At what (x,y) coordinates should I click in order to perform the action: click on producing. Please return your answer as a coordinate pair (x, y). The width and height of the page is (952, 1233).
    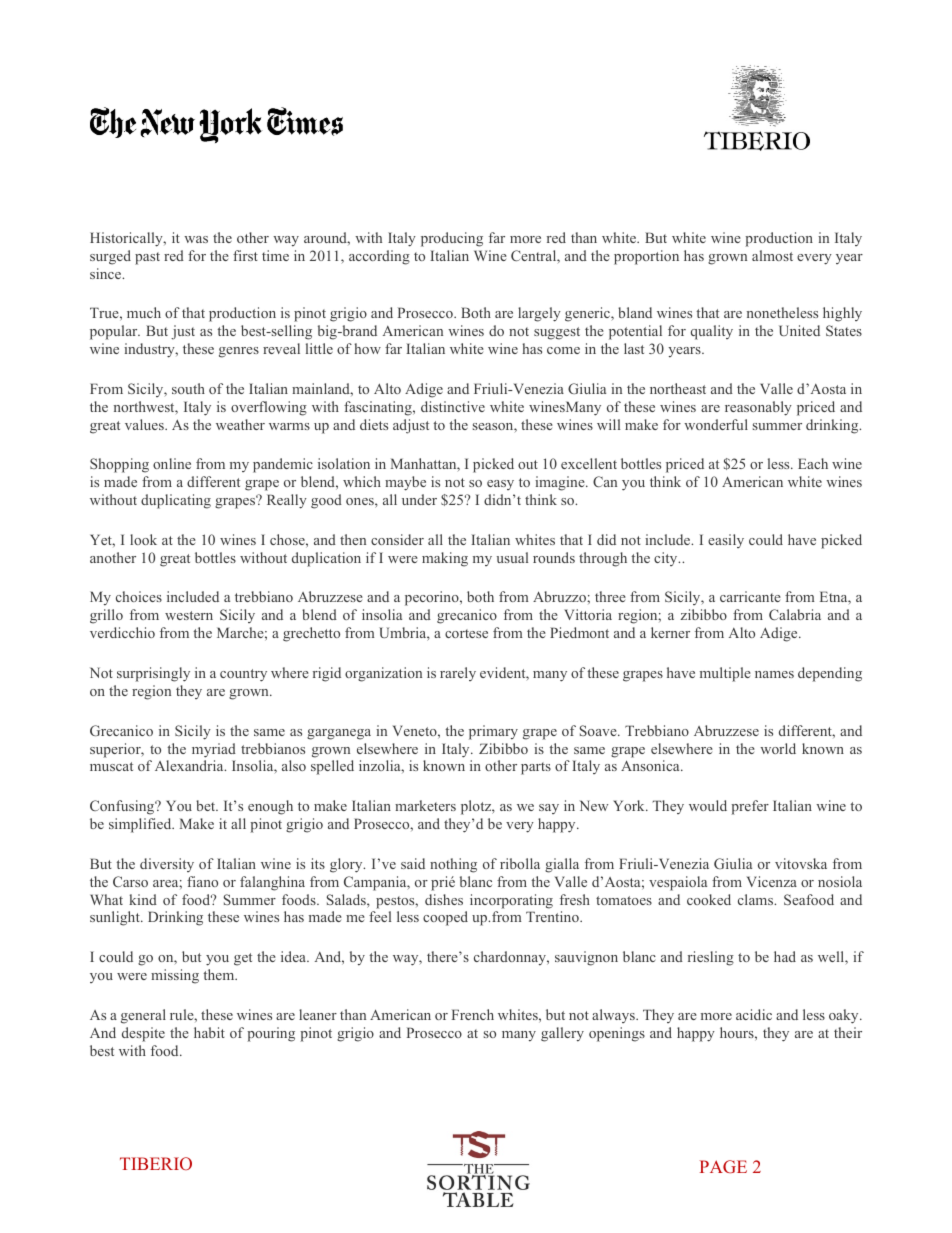
    Looking at the image, I should click on (452, 239).
